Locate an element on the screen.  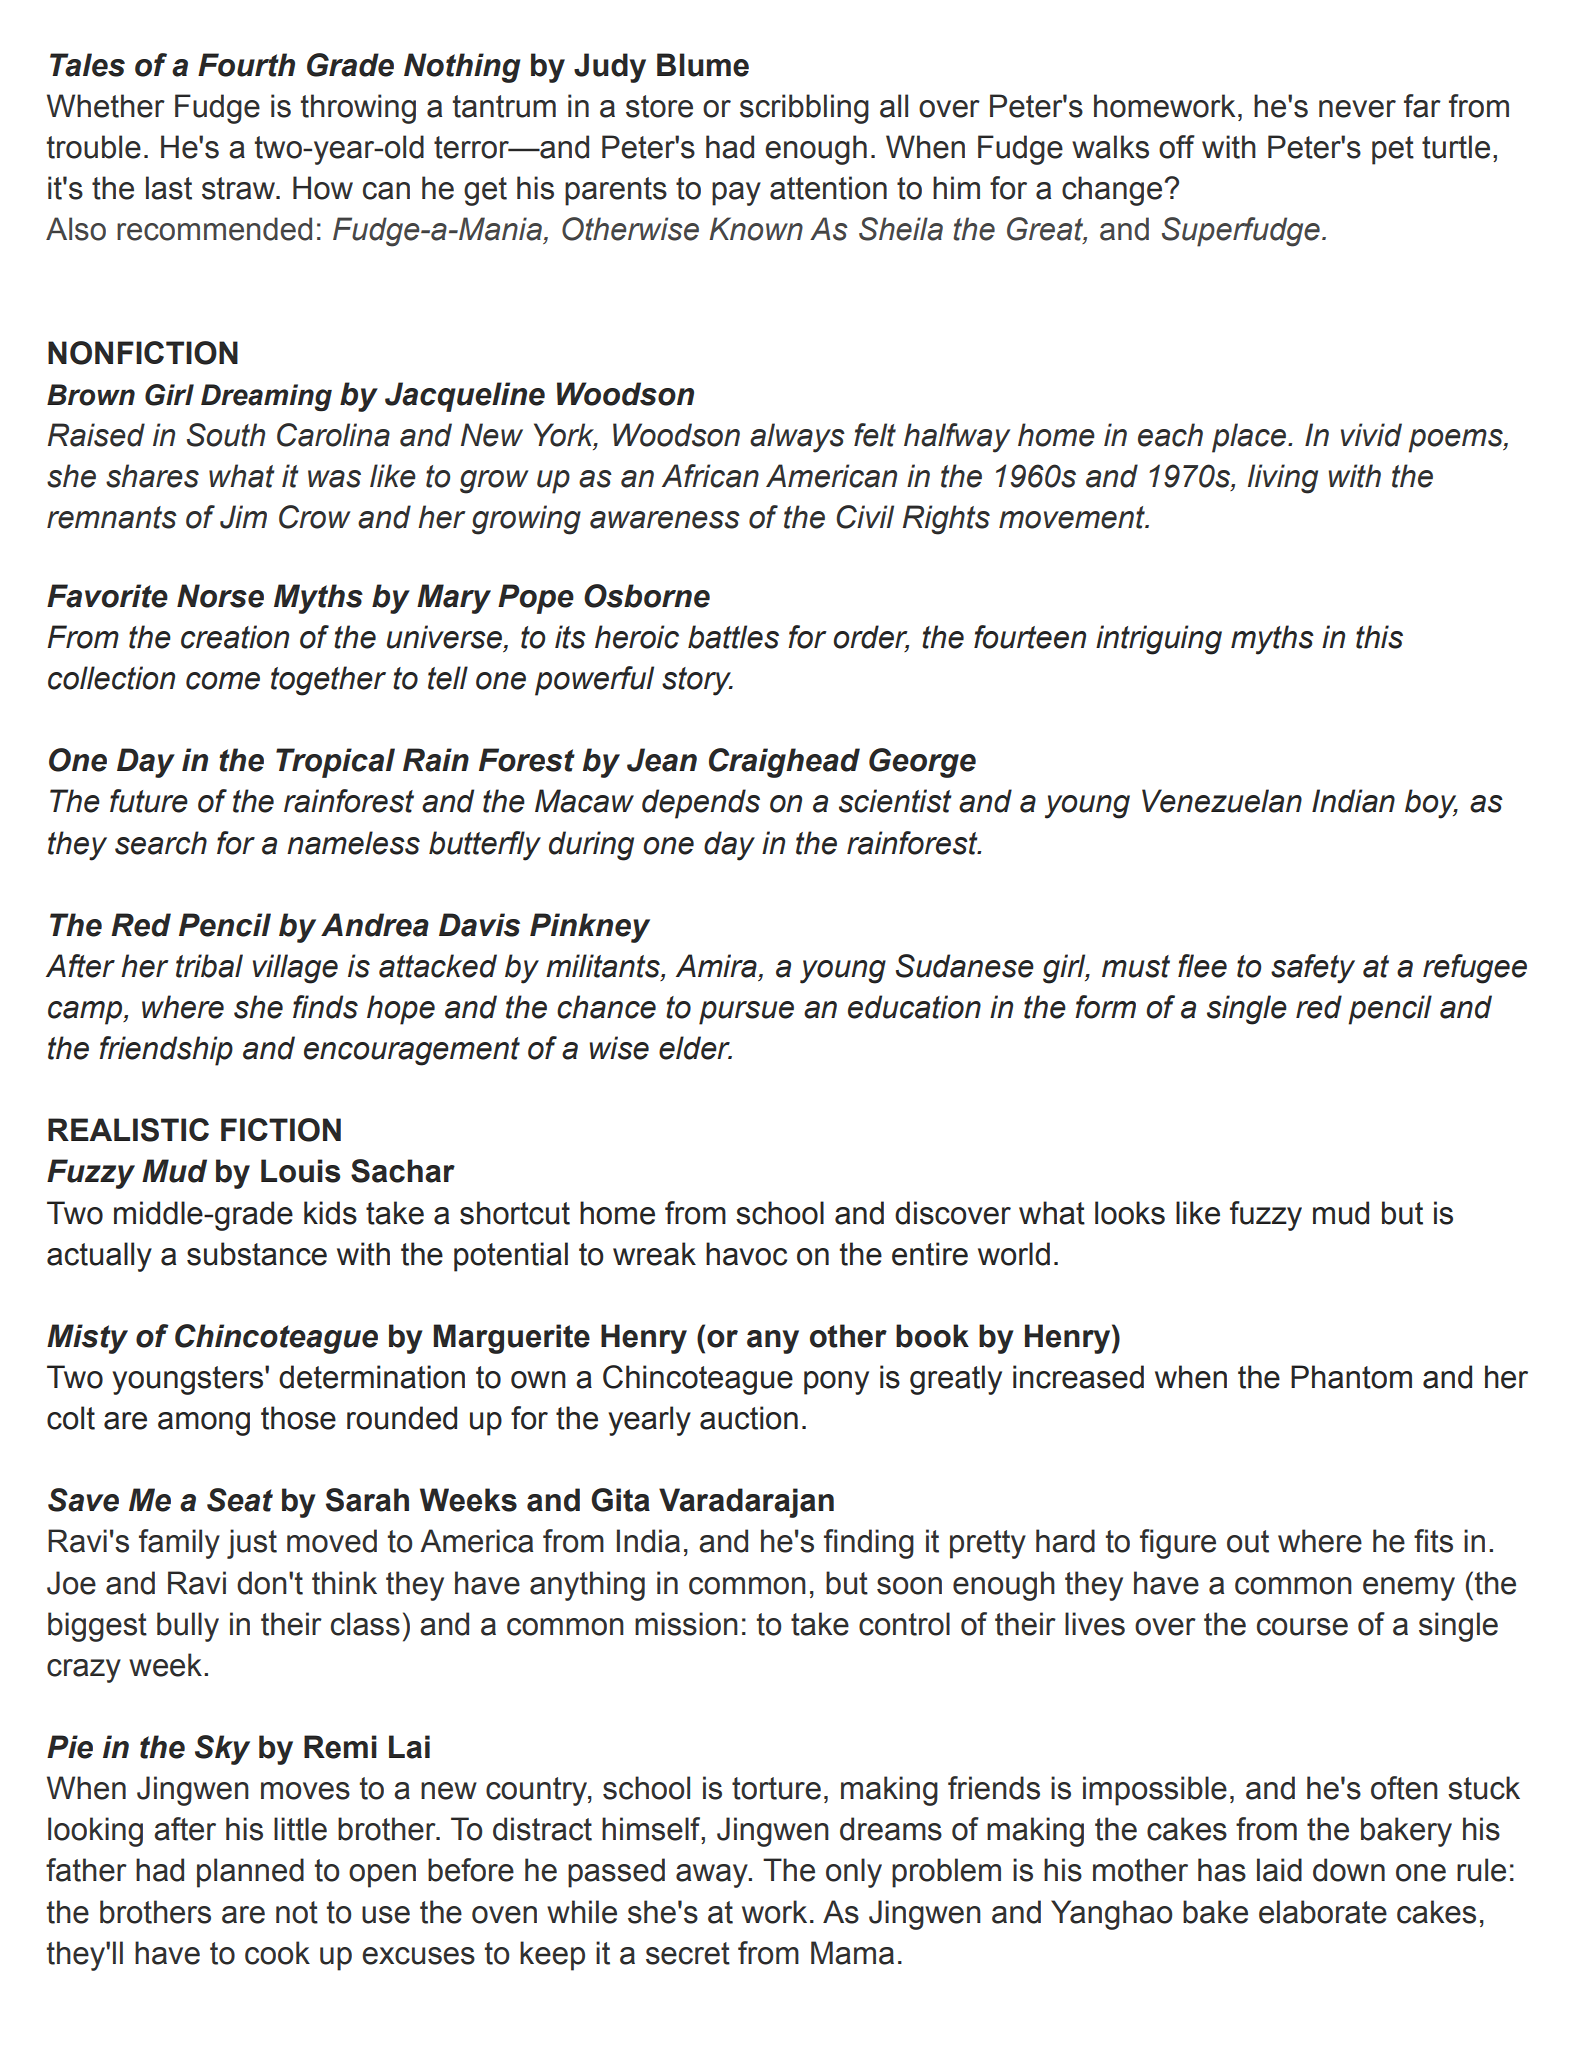
away is located at coordinates (713, 1876).
